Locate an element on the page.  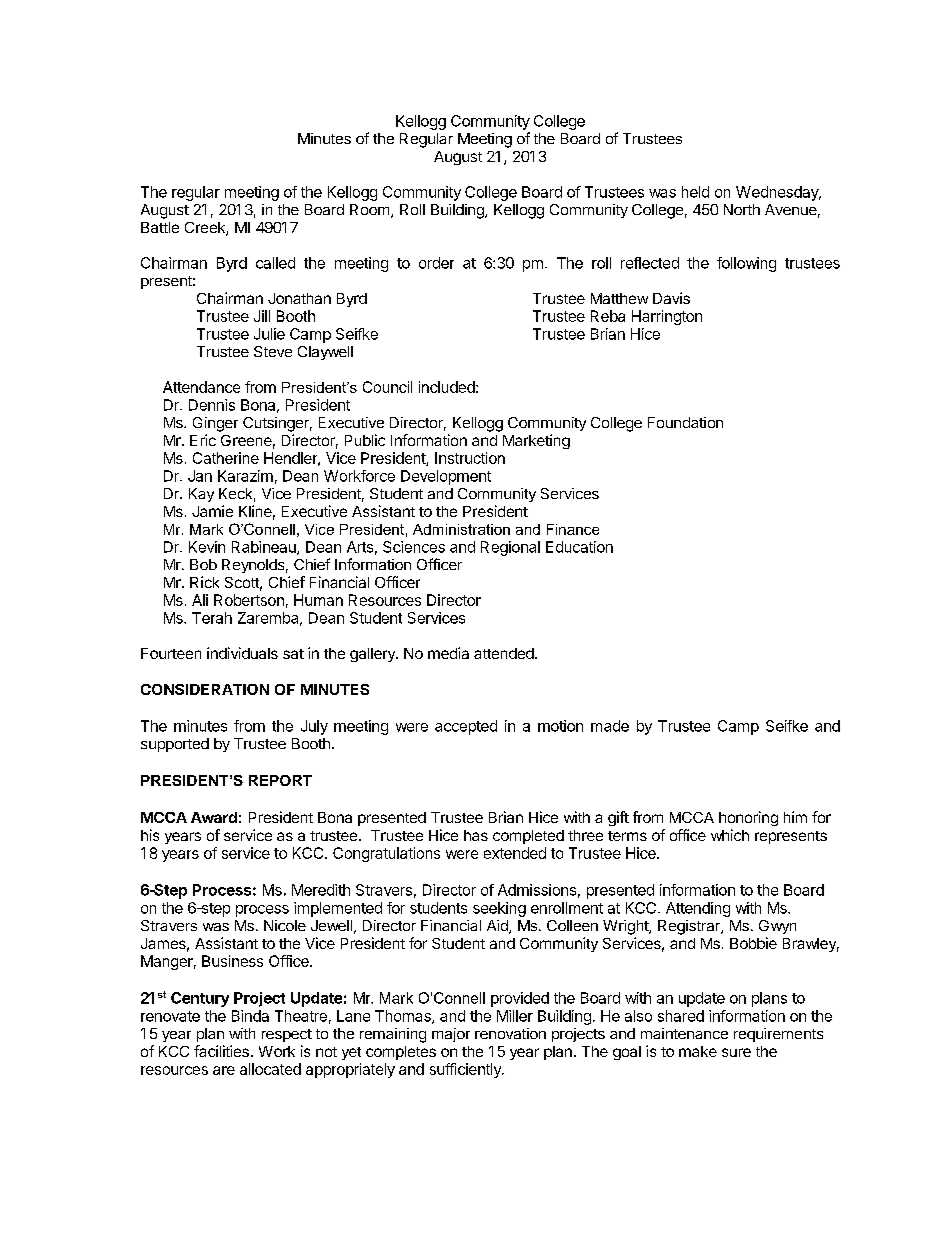
order is located at coordinates (436, 263).
